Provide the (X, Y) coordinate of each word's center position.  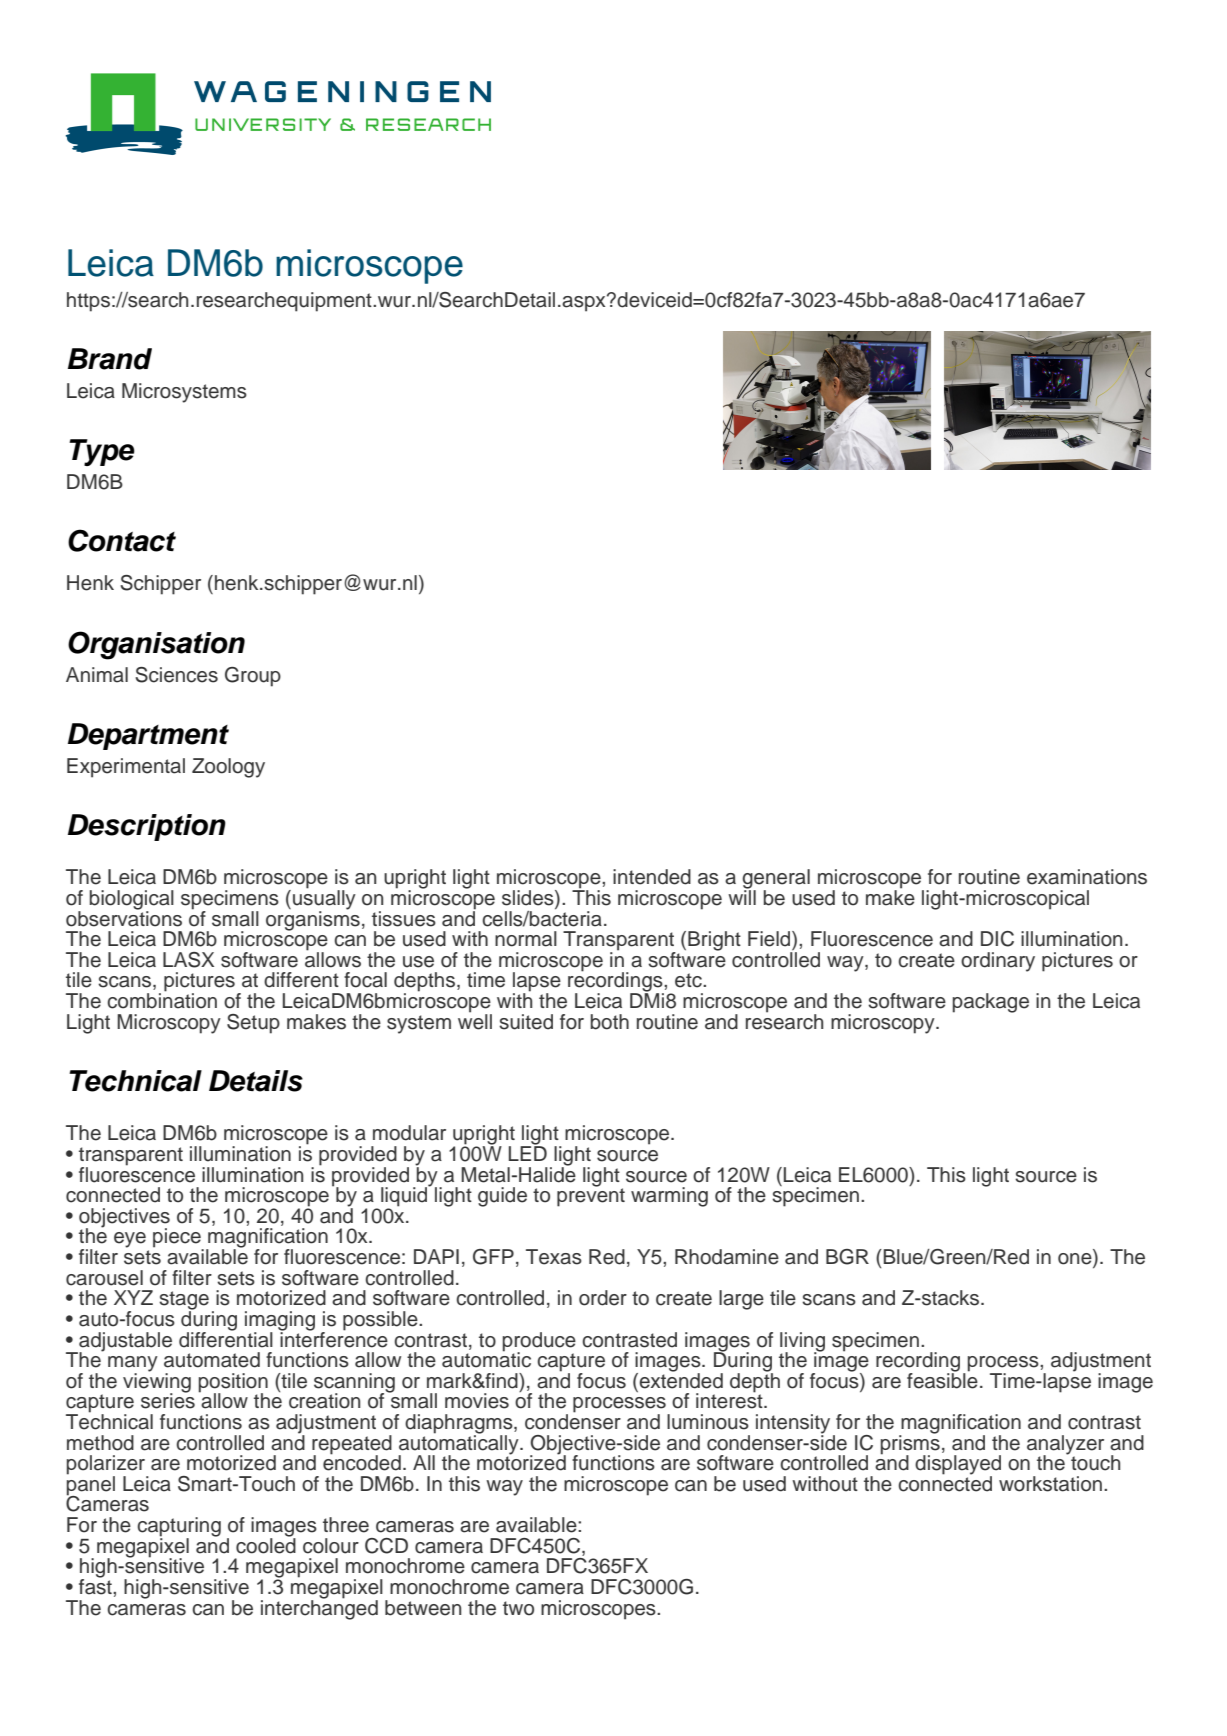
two (518, 1608)
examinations (1087, 877)
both (610, 1022)
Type (102, 452)
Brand (110, 359)
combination (162, 1000)
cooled (266, 1544)
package (991, 1003)
